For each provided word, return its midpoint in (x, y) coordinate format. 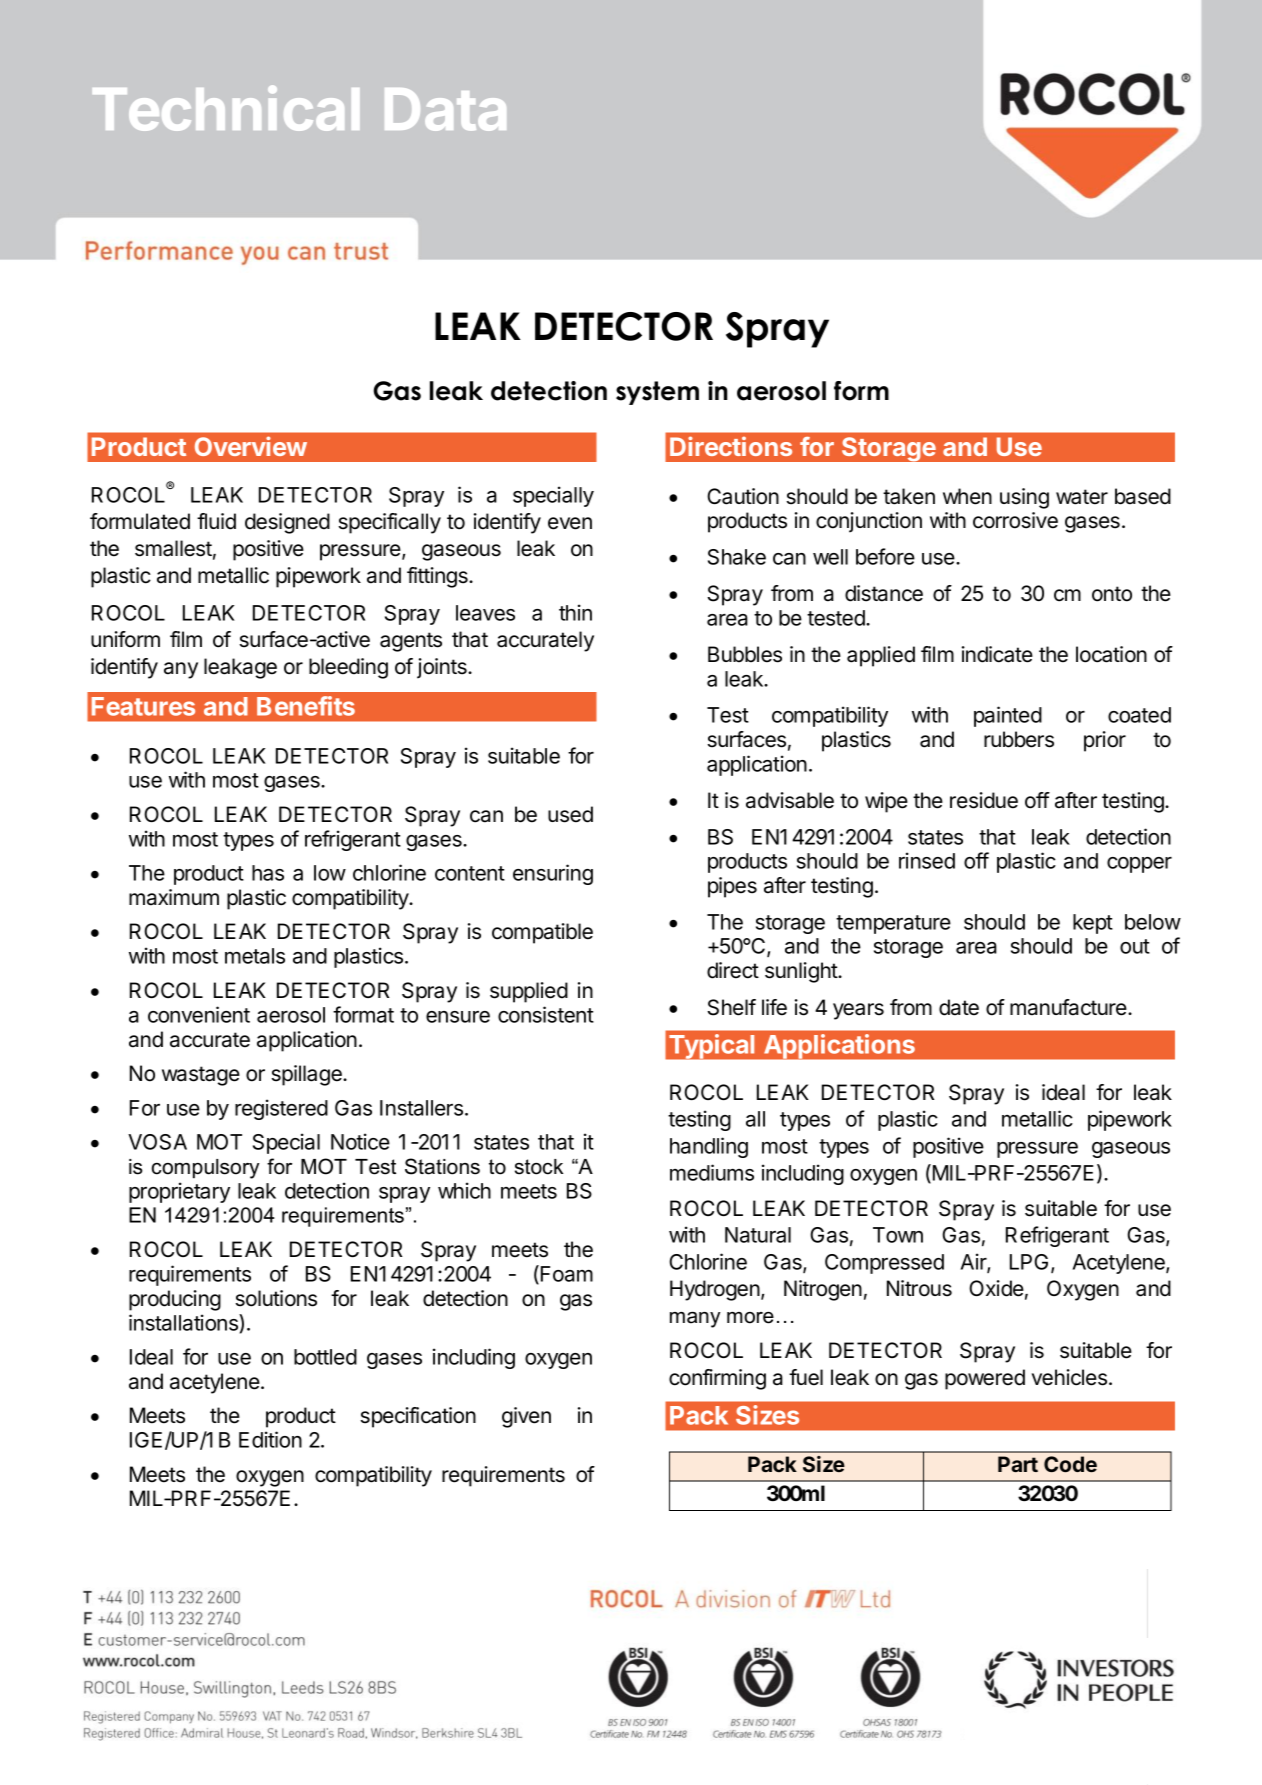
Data (445, 109)
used (570, 814)
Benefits (306, 706)
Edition (270, 1439)
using (1024, 498)
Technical (226, 108)
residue (984, 800)
